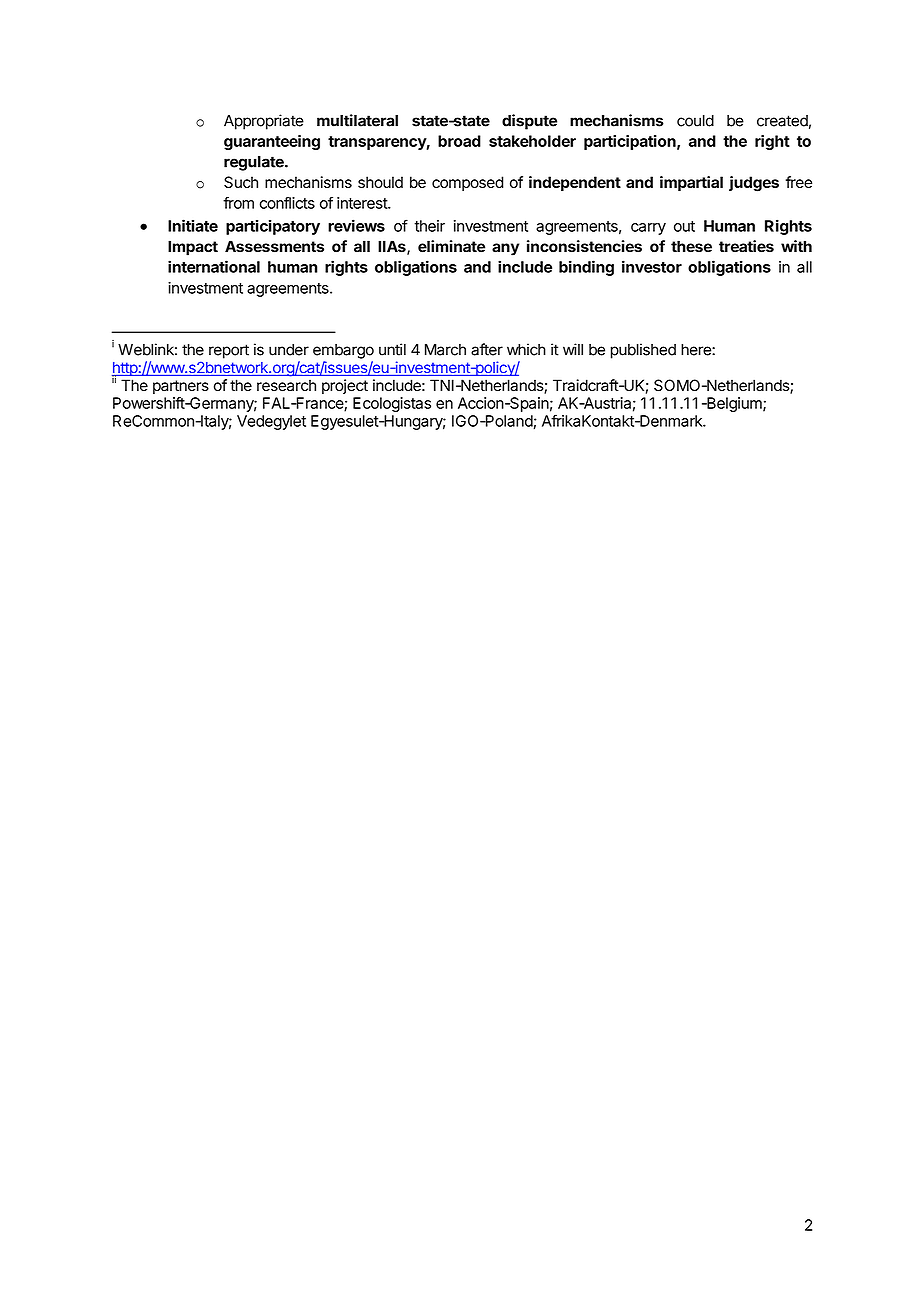  Describe the element at coordinates (529, 122) in the screenshot. I see `dispute` at that location.
